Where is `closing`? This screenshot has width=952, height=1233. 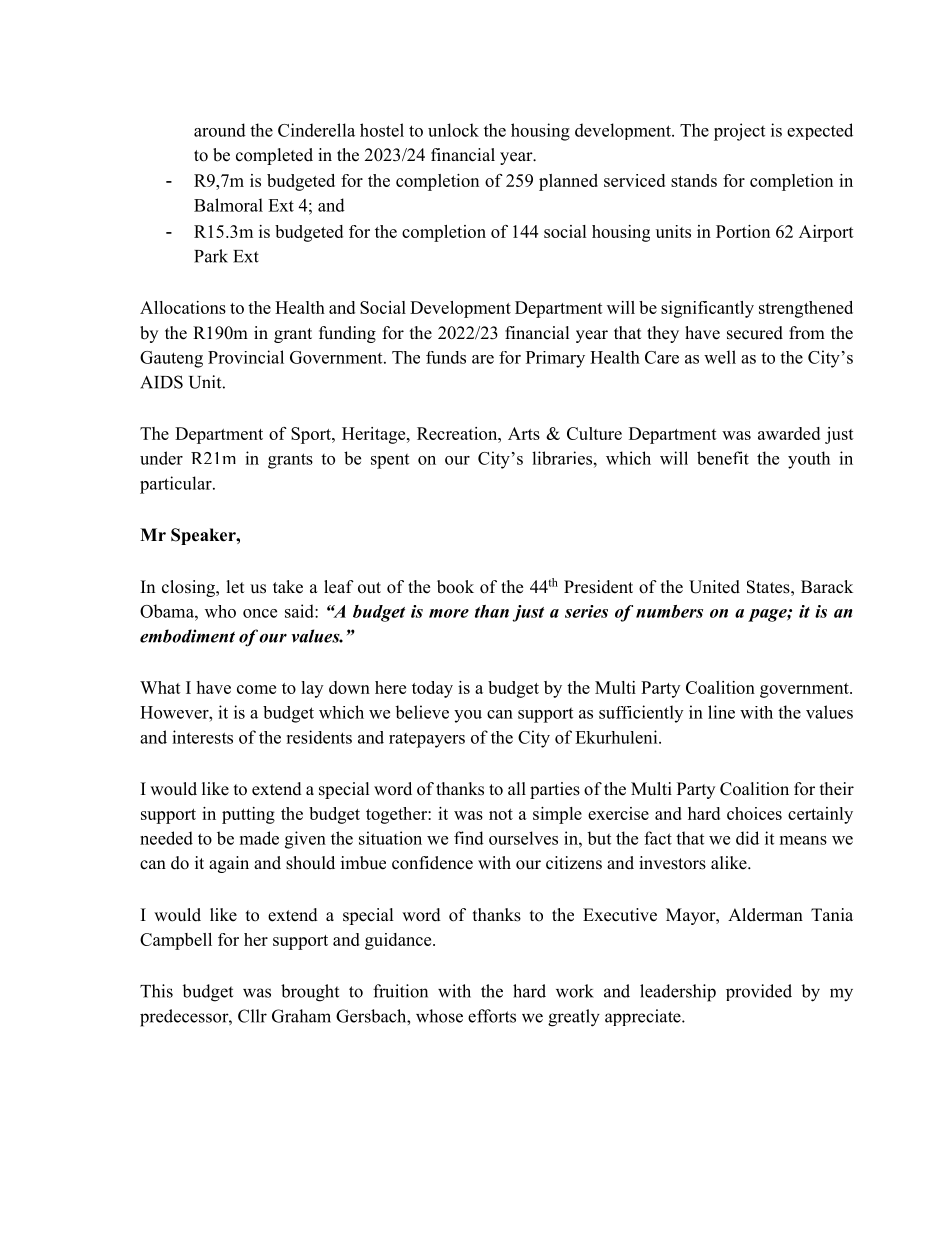 closing is located at coordinates (189, 588).
